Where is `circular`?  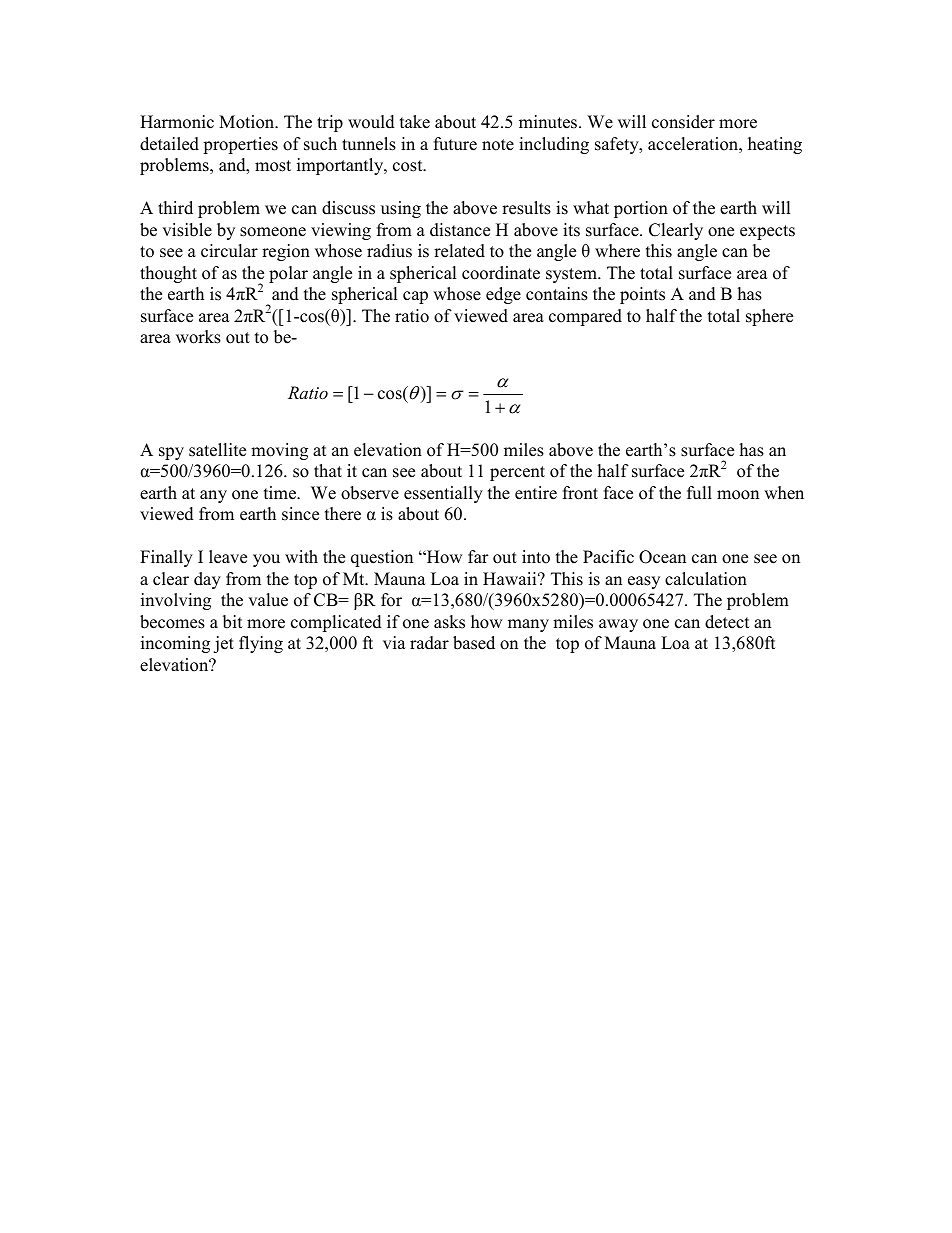 circular is located at coordinates (229, 251).
